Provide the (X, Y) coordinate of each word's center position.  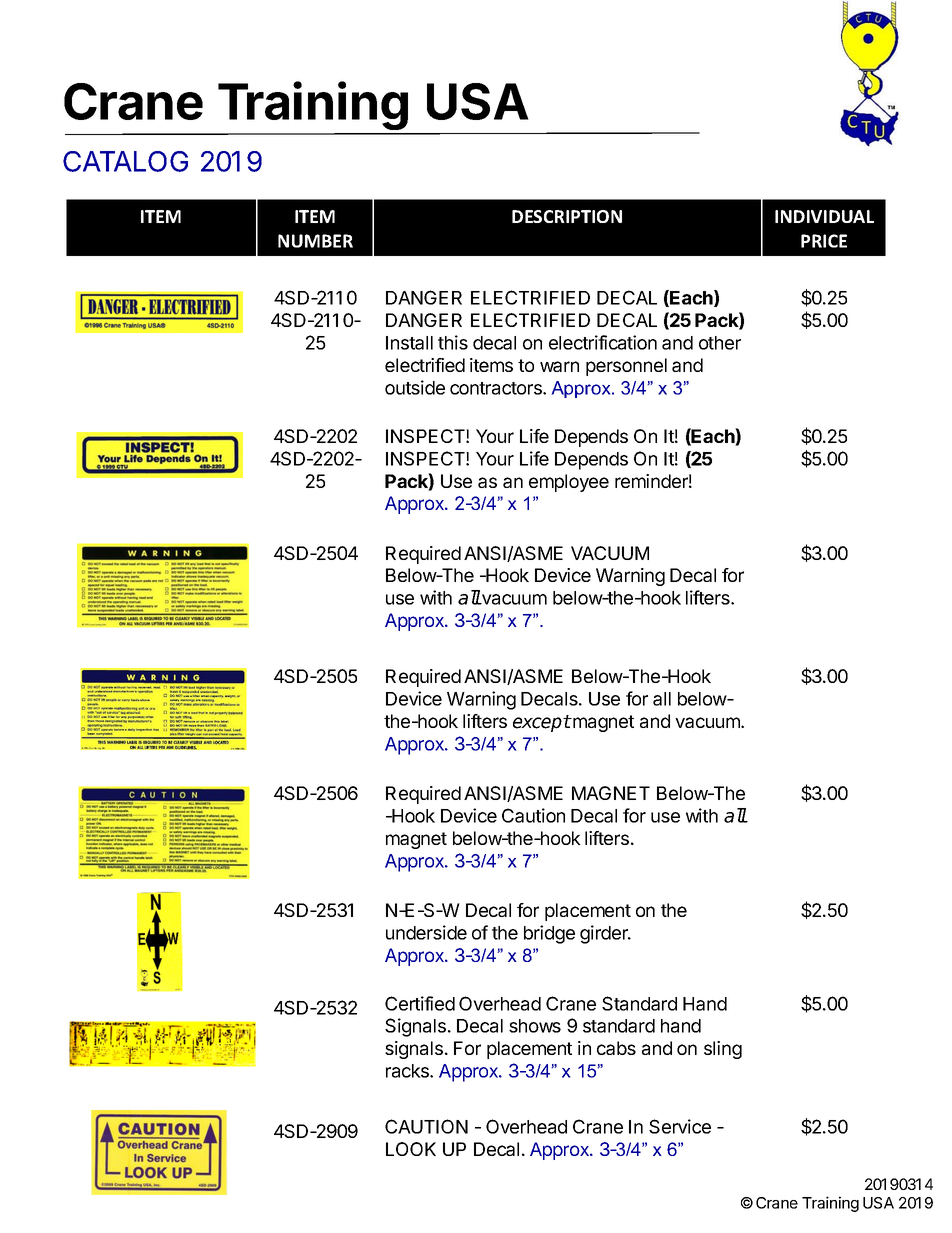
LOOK (411, 1149)
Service (680, 1126)
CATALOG (125, 161)
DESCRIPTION (567, 216)
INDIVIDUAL (824, 216)
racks (408, 1071)
